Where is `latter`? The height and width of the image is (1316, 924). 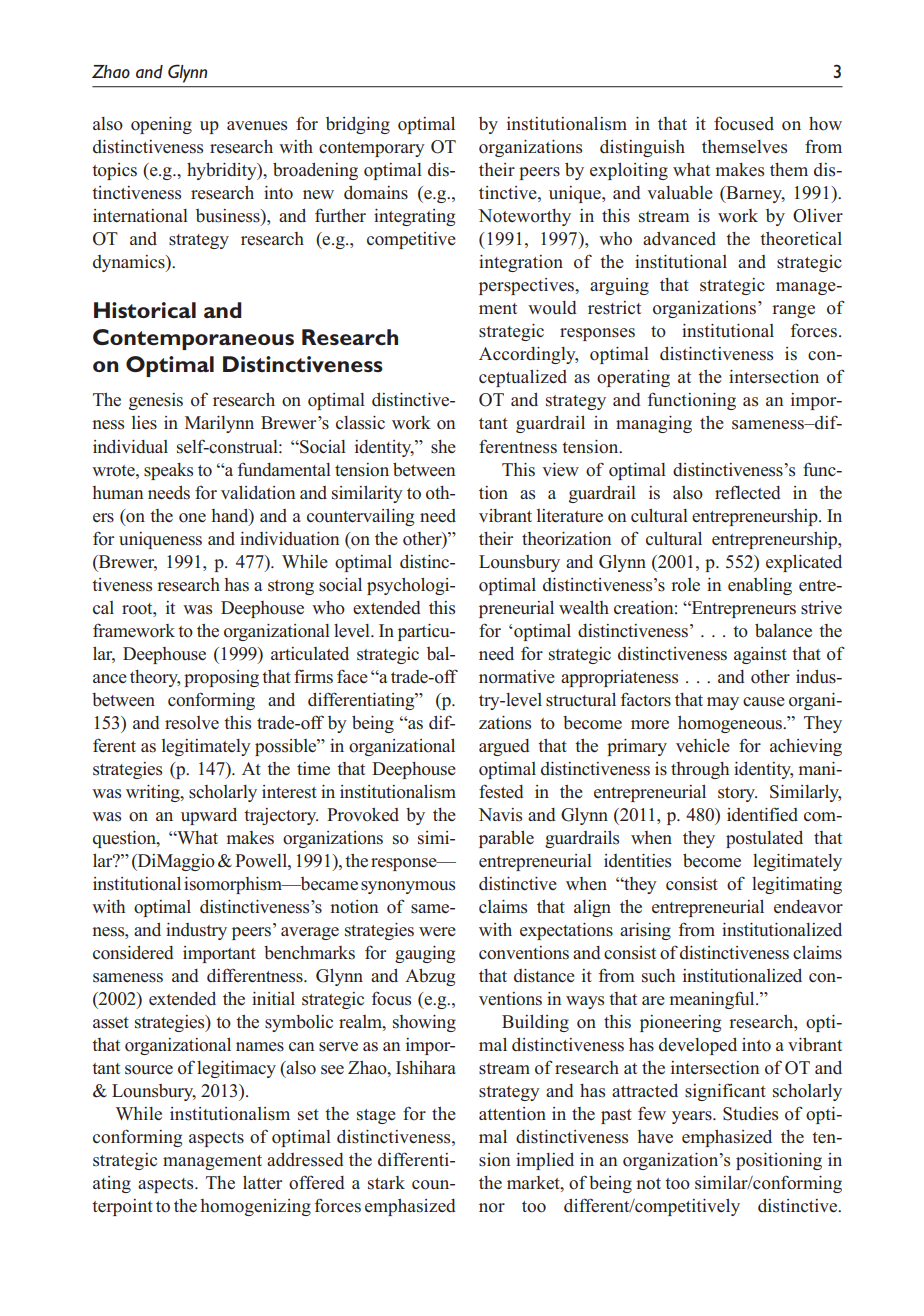
latter is located at coordinates (262, 1182).
